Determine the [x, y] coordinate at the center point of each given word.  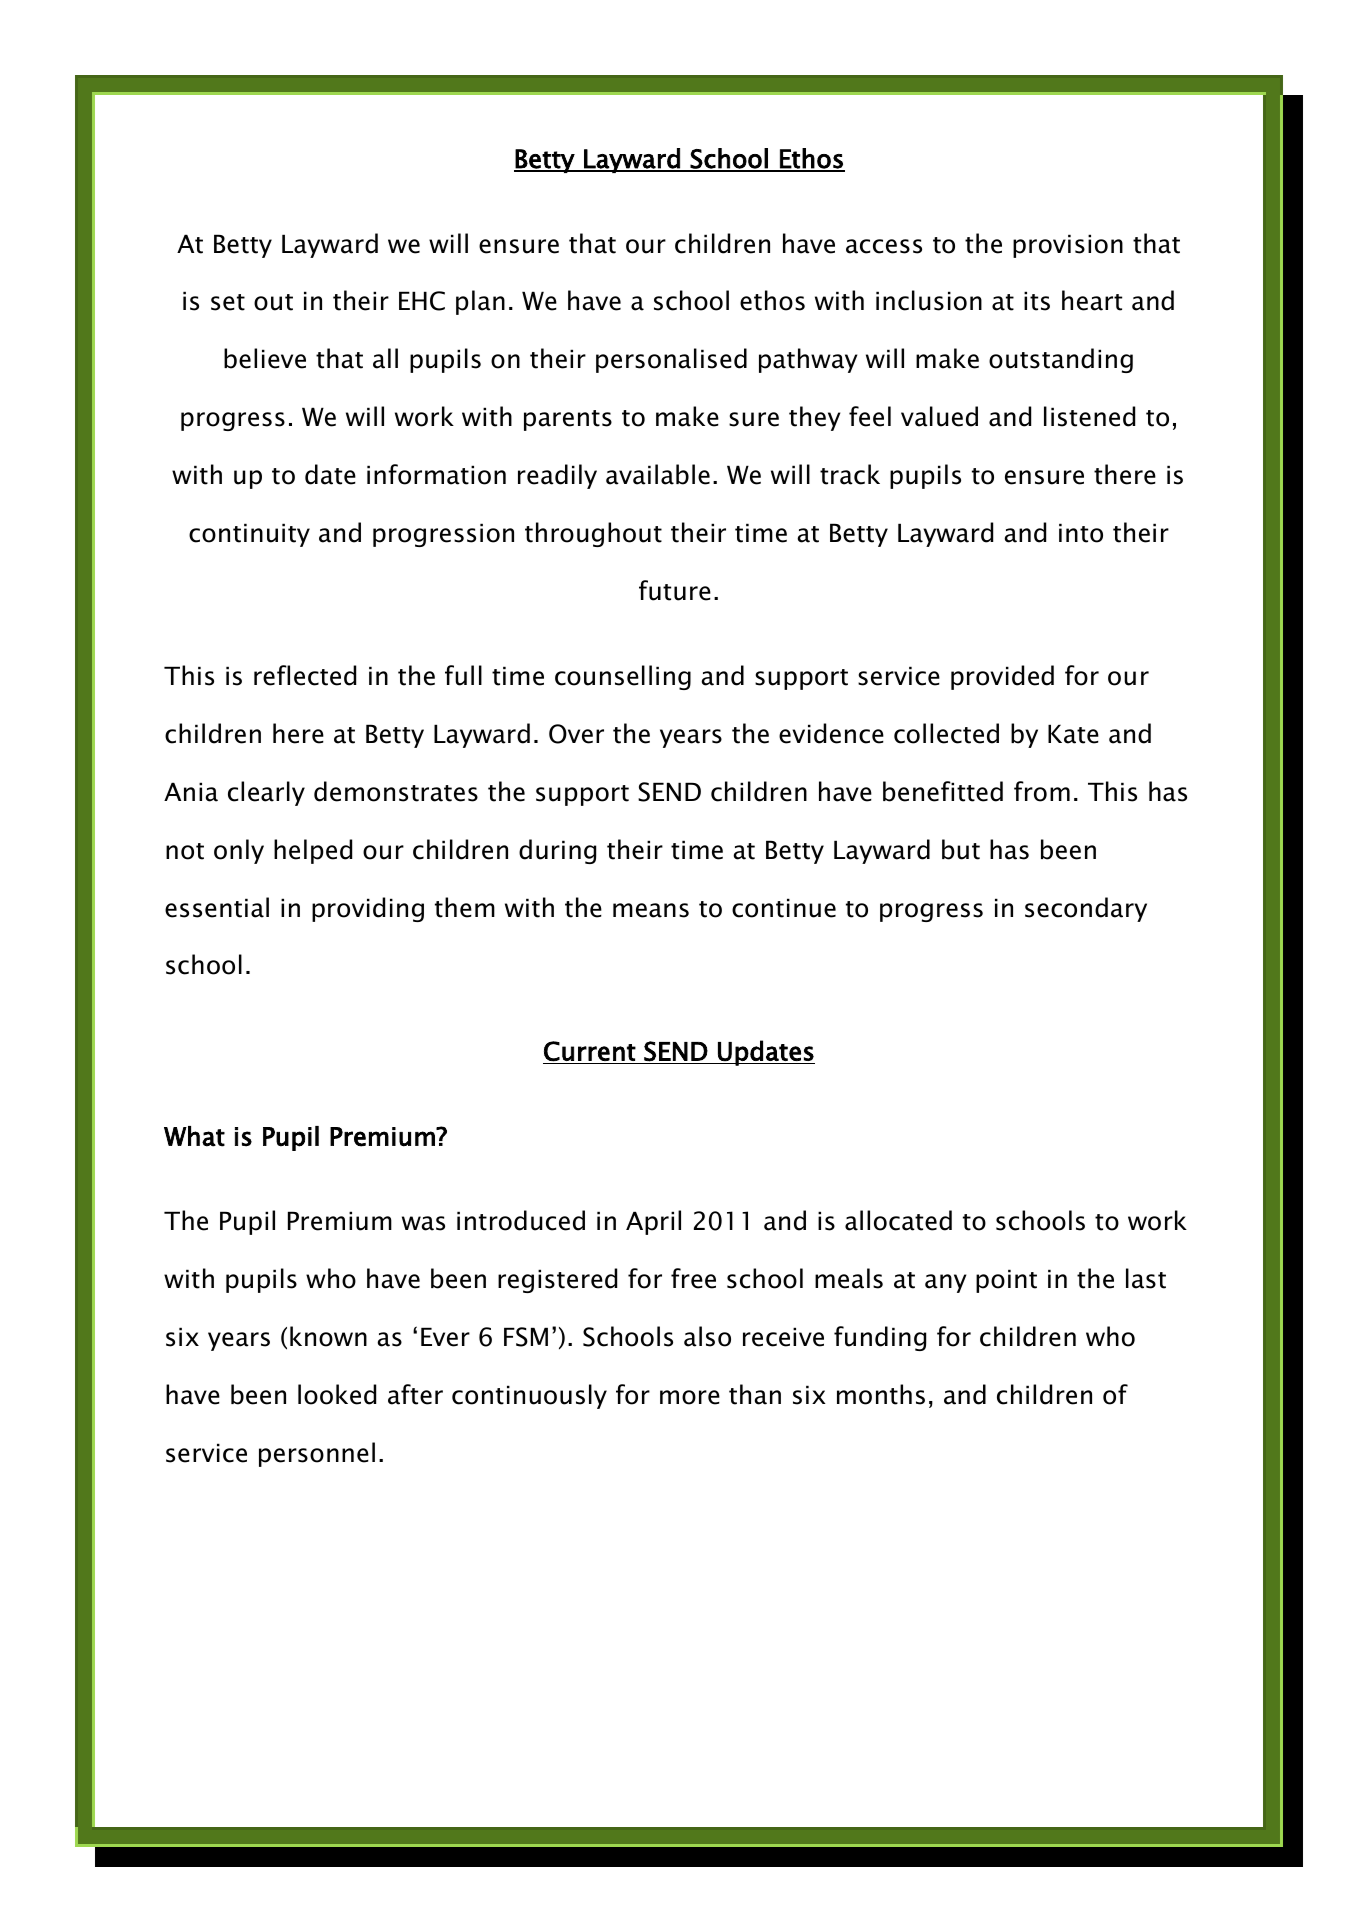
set [228, 302]
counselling [623, 677]
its [1037, 301]
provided [1002, 677]
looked [337, 1394]
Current [590, 1051]
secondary [1086, 909]
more [690, 1397]
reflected [305, 675]
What [194, 1136]
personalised [671, 360]
